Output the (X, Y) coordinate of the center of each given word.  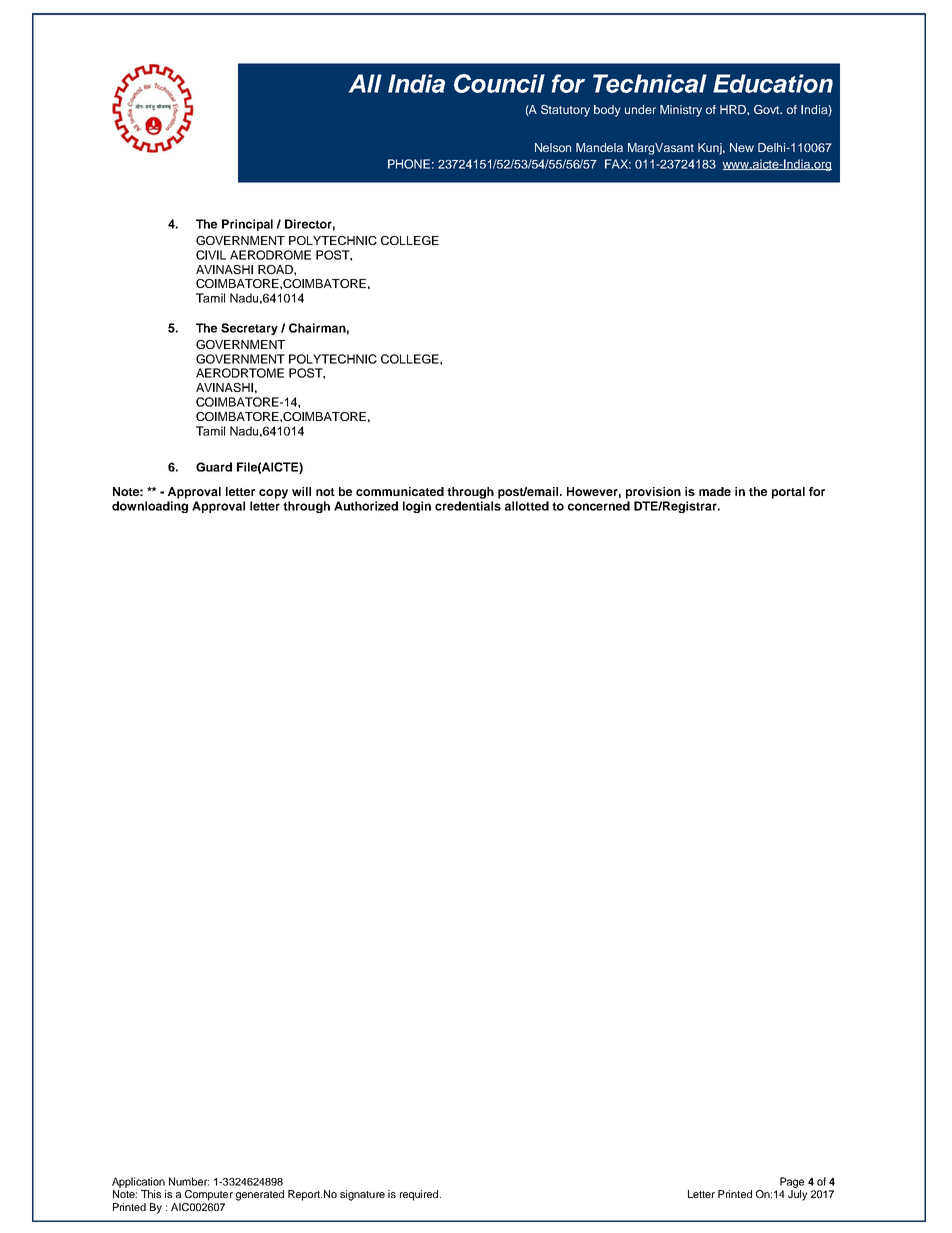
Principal (247, 225)
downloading (150, 507)
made (715, 491)
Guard (214, 467)
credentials (468, 506)
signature (362, 1195)
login (417, 507)
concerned (599, 506)
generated (260, 1195)
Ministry (681, 111)
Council (499, 83)
